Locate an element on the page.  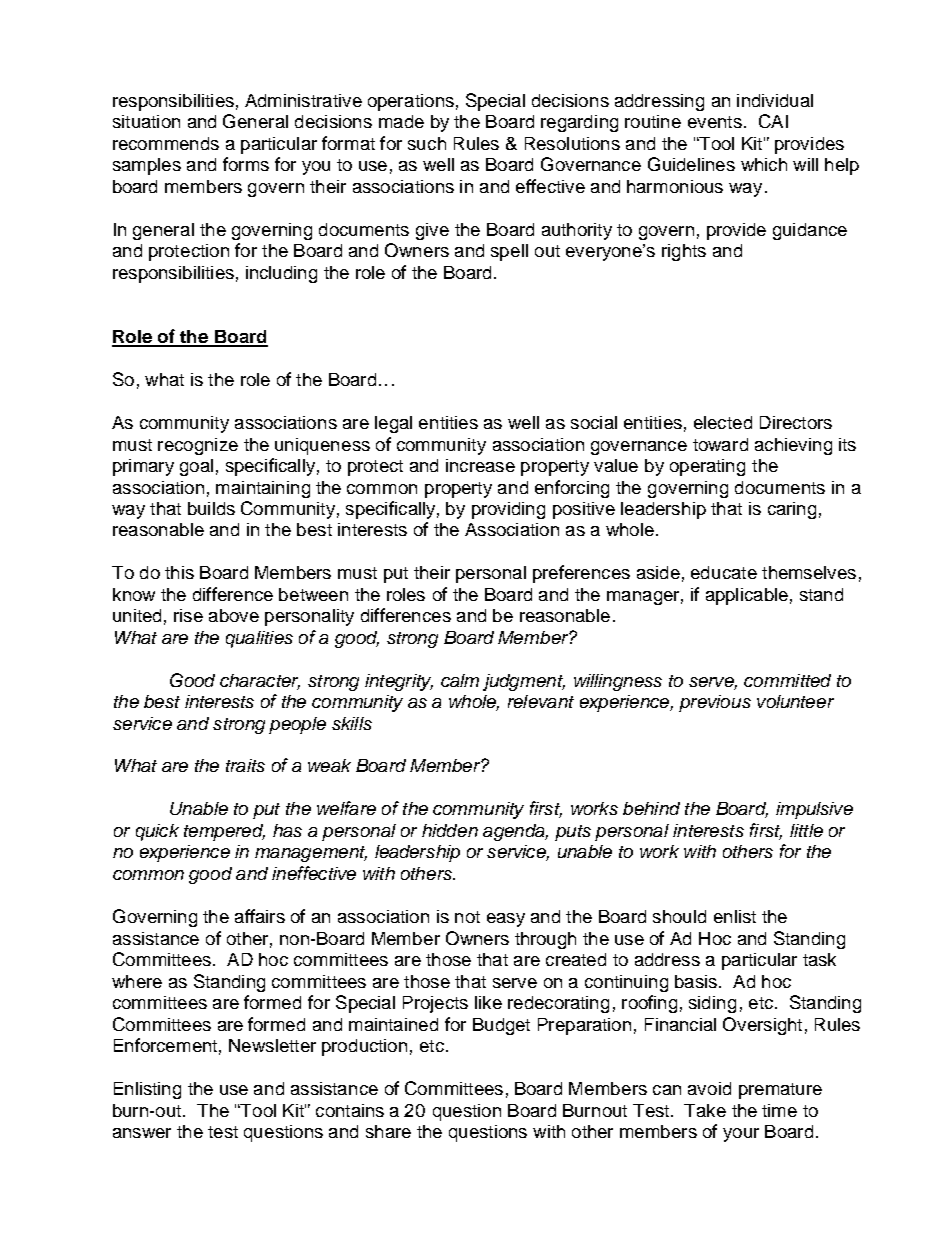
such is located at coordinates (427, 143).
